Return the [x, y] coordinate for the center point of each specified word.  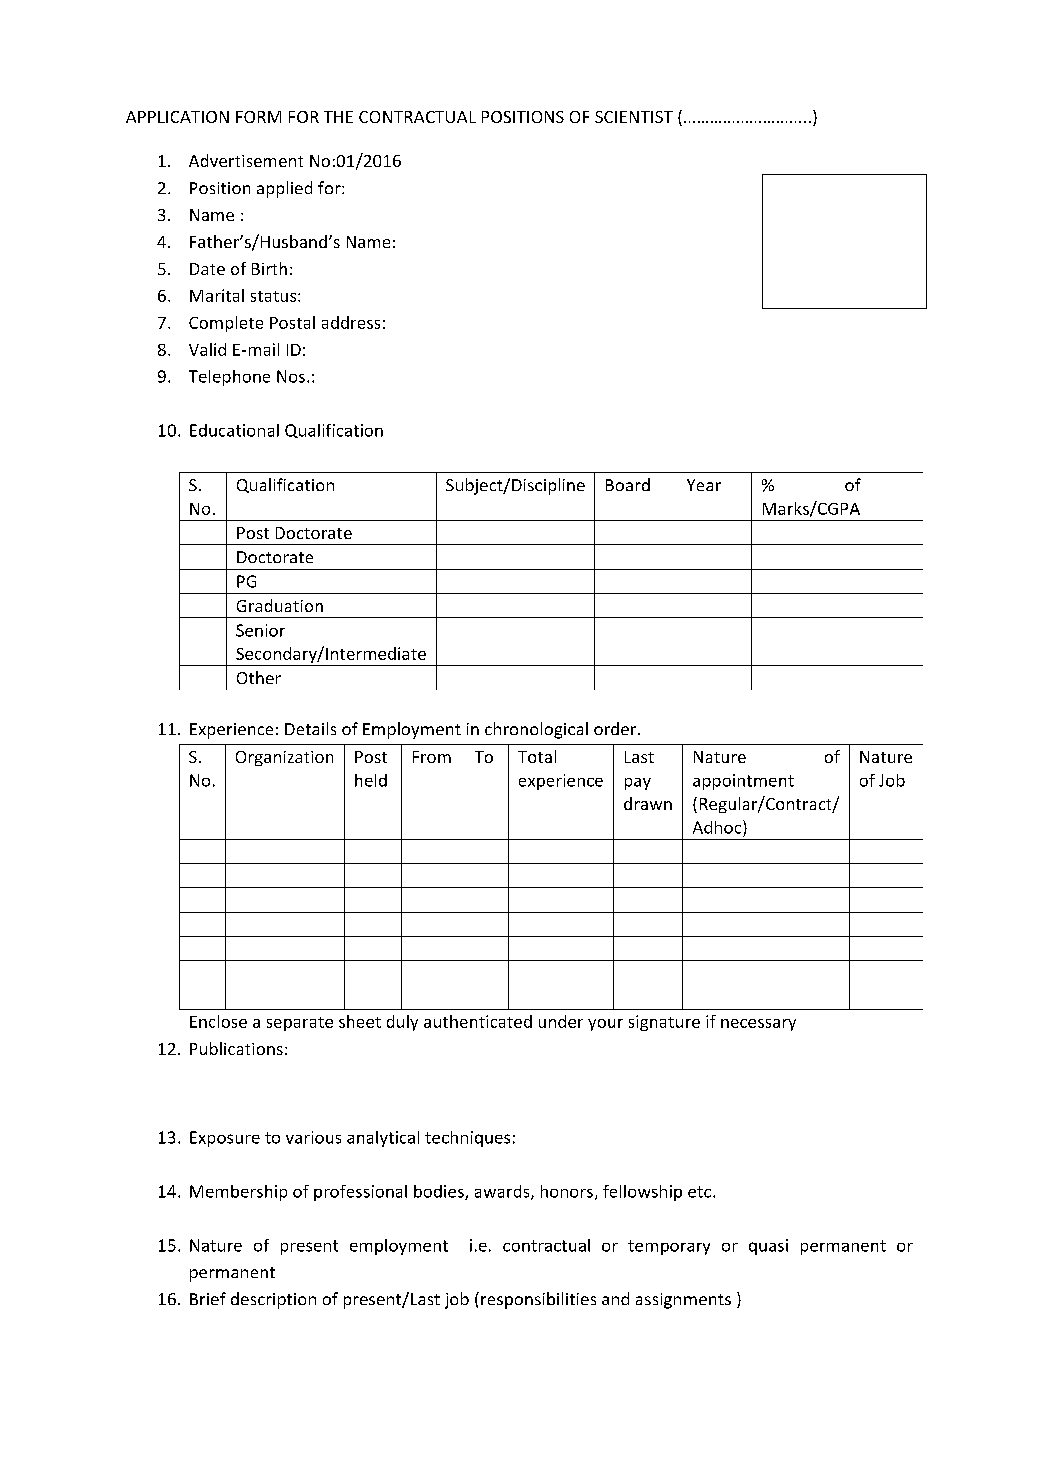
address [351, 322]
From [432, 757]
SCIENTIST [634, 117]
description [273, 1300]
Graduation [280, 605]
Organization [284, 758]
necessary [758, 1025]
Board [628, 484]
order [616, 728]
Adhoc [718, 827]
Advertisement [246, 160]
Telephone [229, 378]
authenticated [478, 1021]
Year [704, 485]
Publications [236, 1048]
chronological [536, 730]
